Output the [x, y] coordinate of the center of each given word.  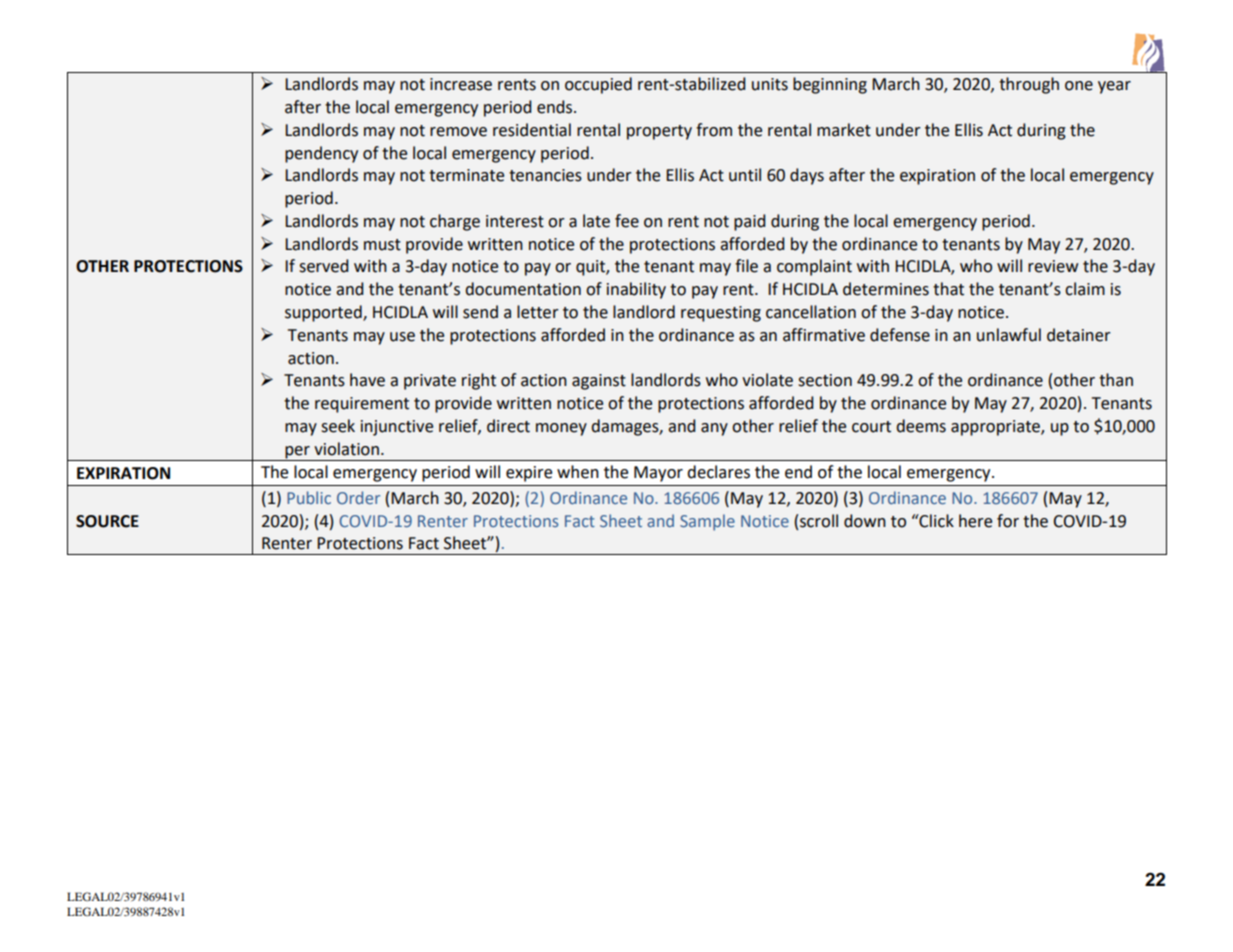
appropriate [996, 428]
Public [309, 497]
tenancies [545, 175]
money [561, 429]
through [1029, 85]
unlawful [1009, 335]
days [807, 176]
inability [636, 290]
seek [338, 426]
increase [461, 84]
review [1053, 266]
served [324, 266]
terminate [466, 175]
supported [324, 313]
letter [538, 312]
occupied [598, 85]
